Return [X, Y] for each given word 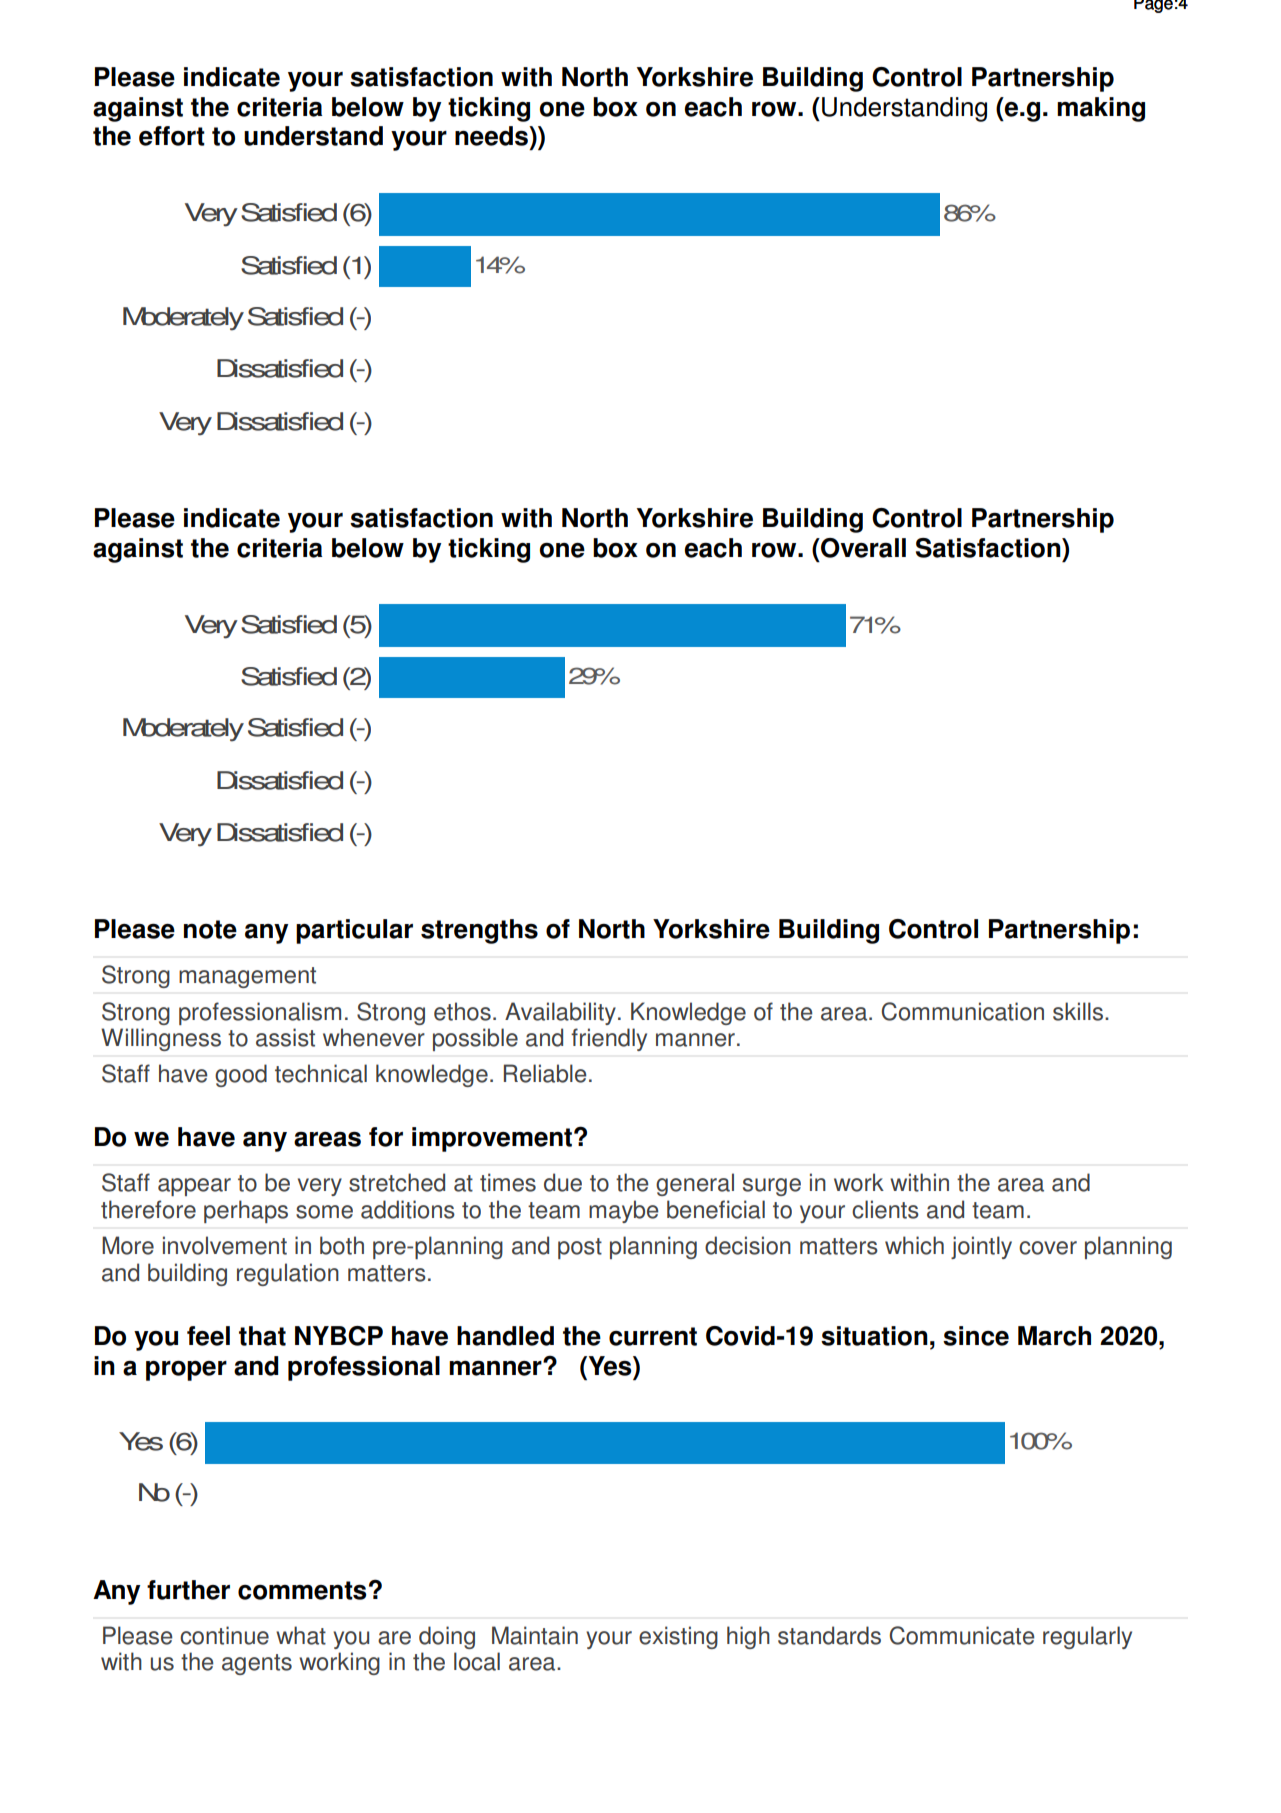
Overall [862, 548]
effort [172, 136]
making [1101, 109]
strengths [479, 931]
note [210, 929]
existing [678, 1637]
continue [224, 1635]
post [580, 1248]
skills [1078, 1011]
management [247, 977]
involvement [225, 1245]
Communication [962, 1011]
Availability [560, 1013]
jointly [981, 1247]
